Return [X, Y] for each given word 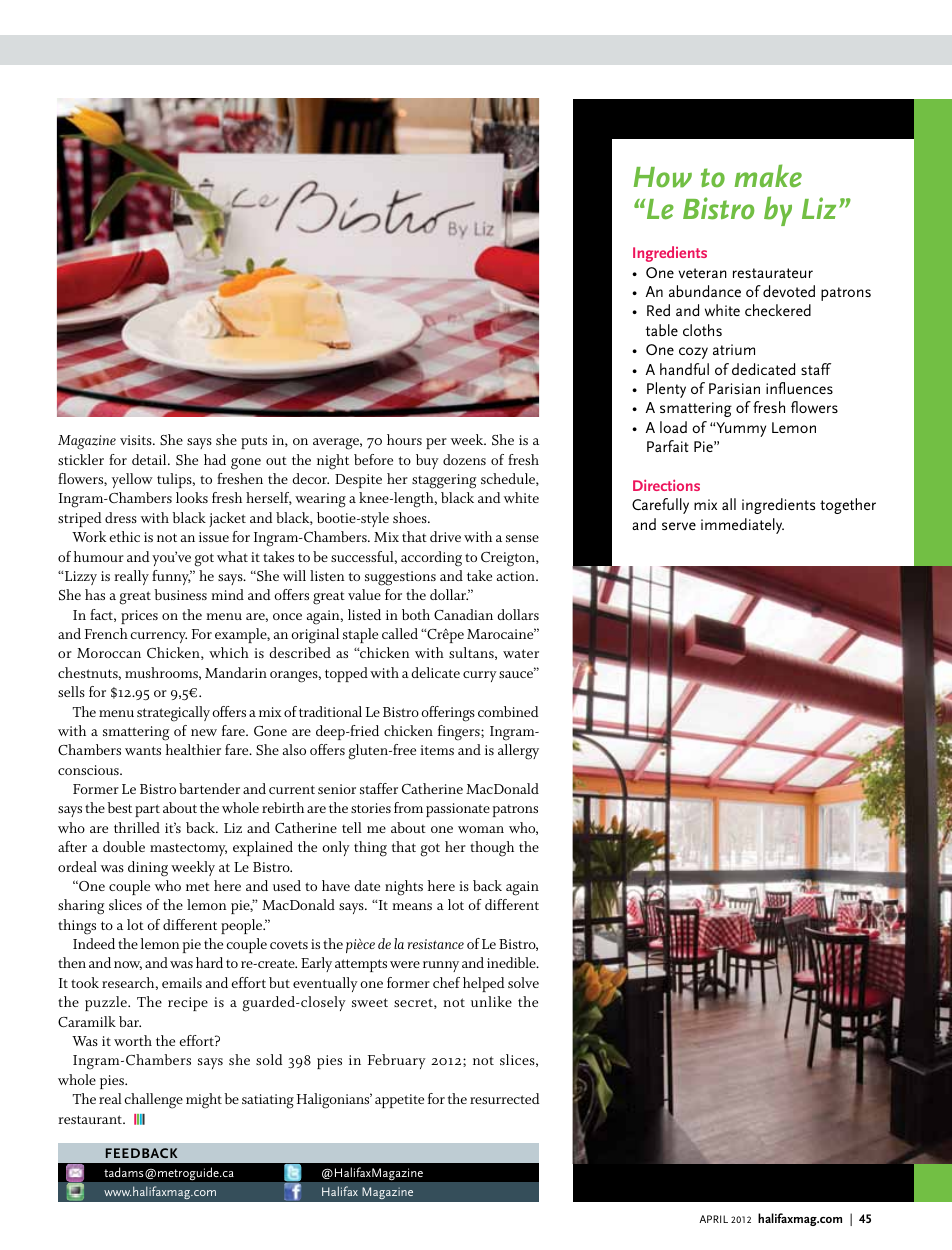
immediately [742, 526]
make [768, 175]
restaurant [91, 1119]
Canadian [463, 615]
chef [446, 982]
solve [523, 982]
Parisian [734, 388]
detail [150, 459]
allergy [518, 752]
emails [182, 982]
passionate [458, 810]
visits [137, 440]
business [180, 594]
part [147, 810]
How [663, 177]
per [436, 443]
